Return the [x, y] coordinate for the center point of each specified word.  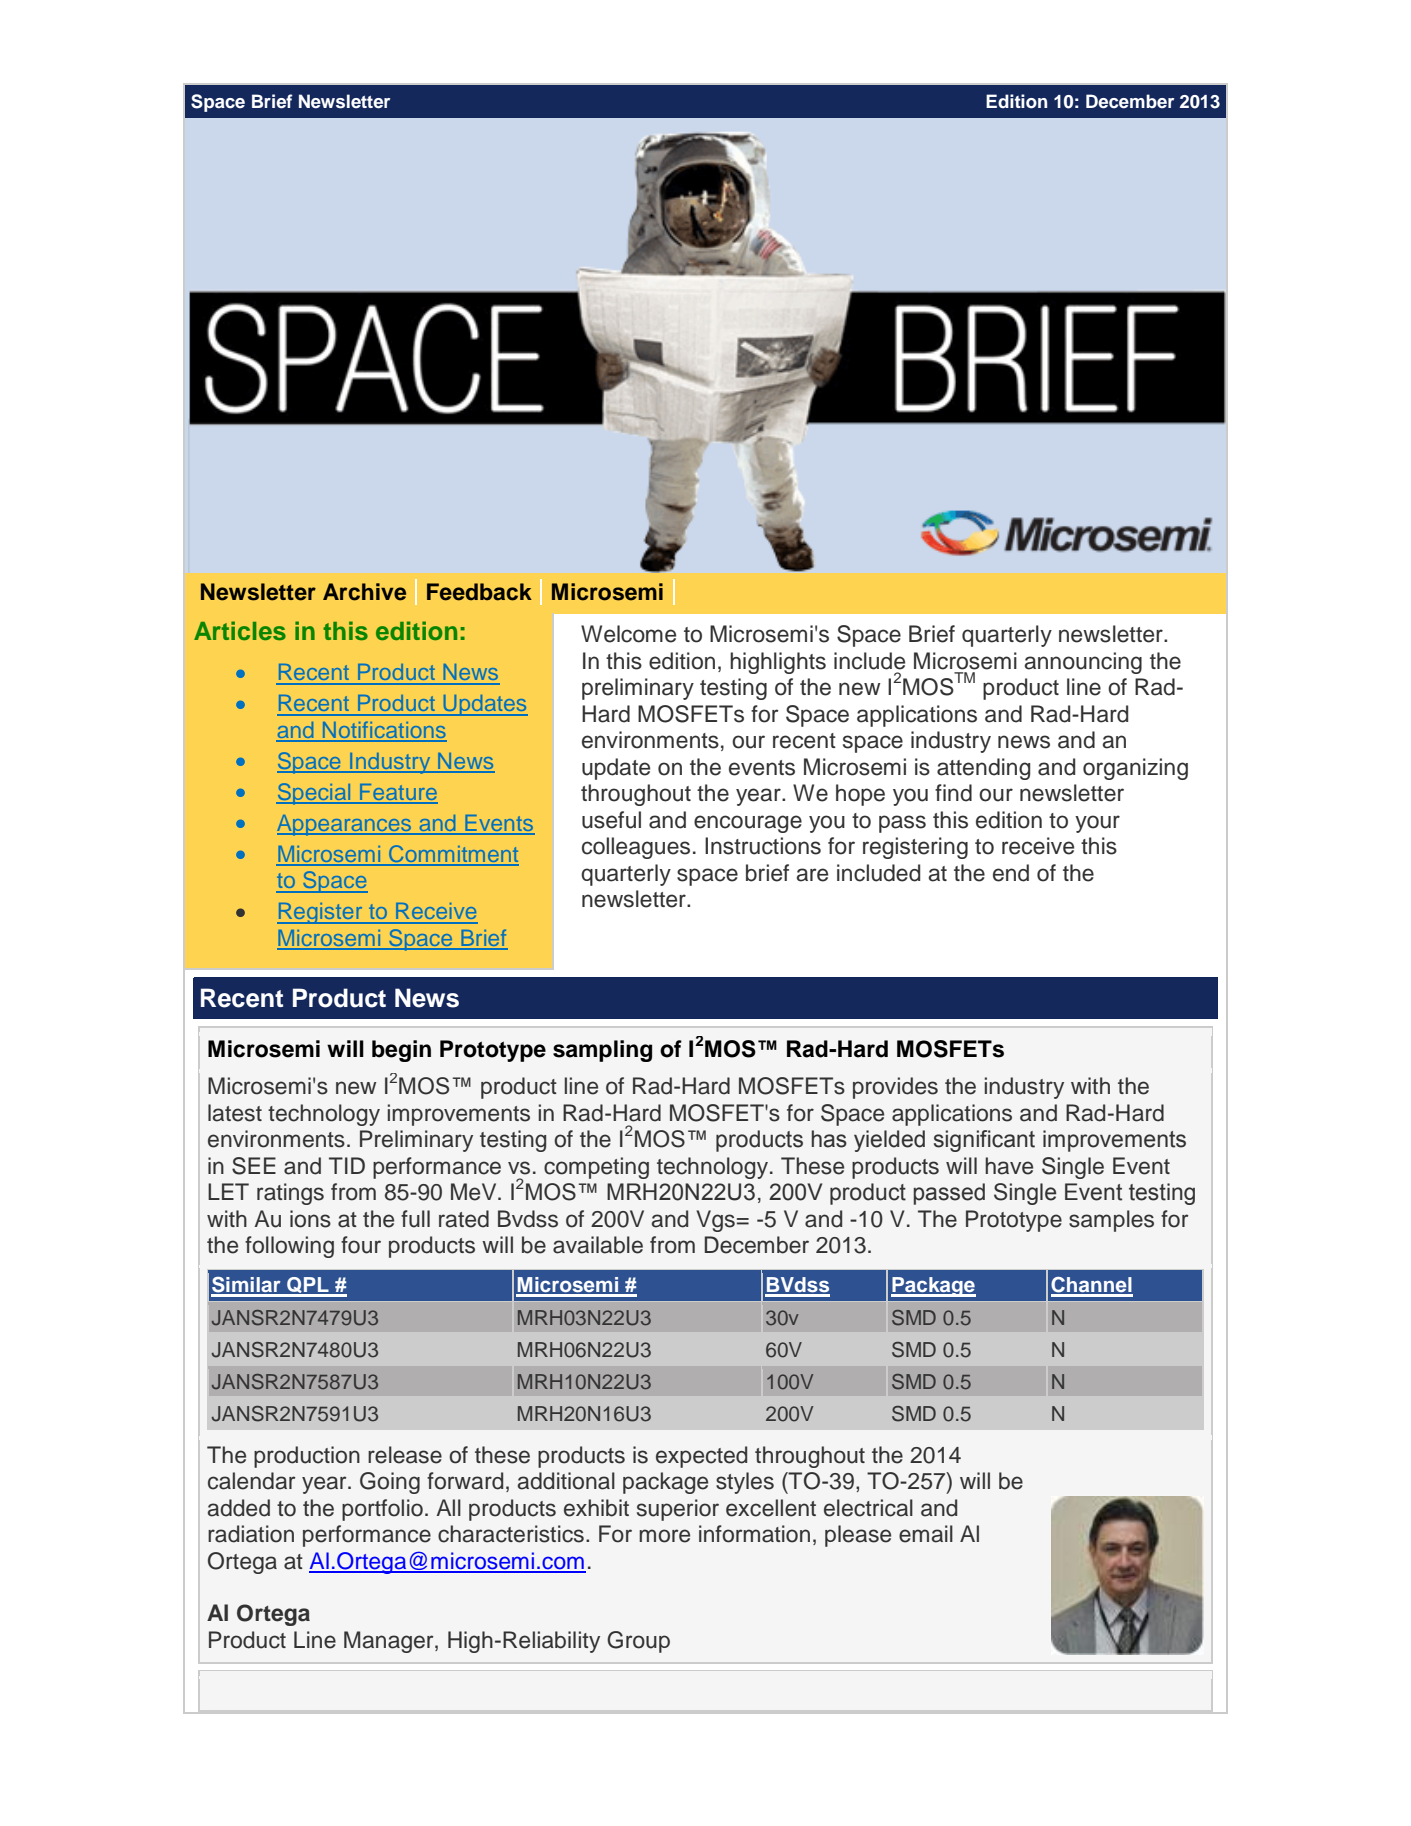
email [926, 1534]
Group [638, 1642]
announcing [1083, 663]
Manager [390, 1642]
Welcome [628, 634]
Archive [364, 592]
